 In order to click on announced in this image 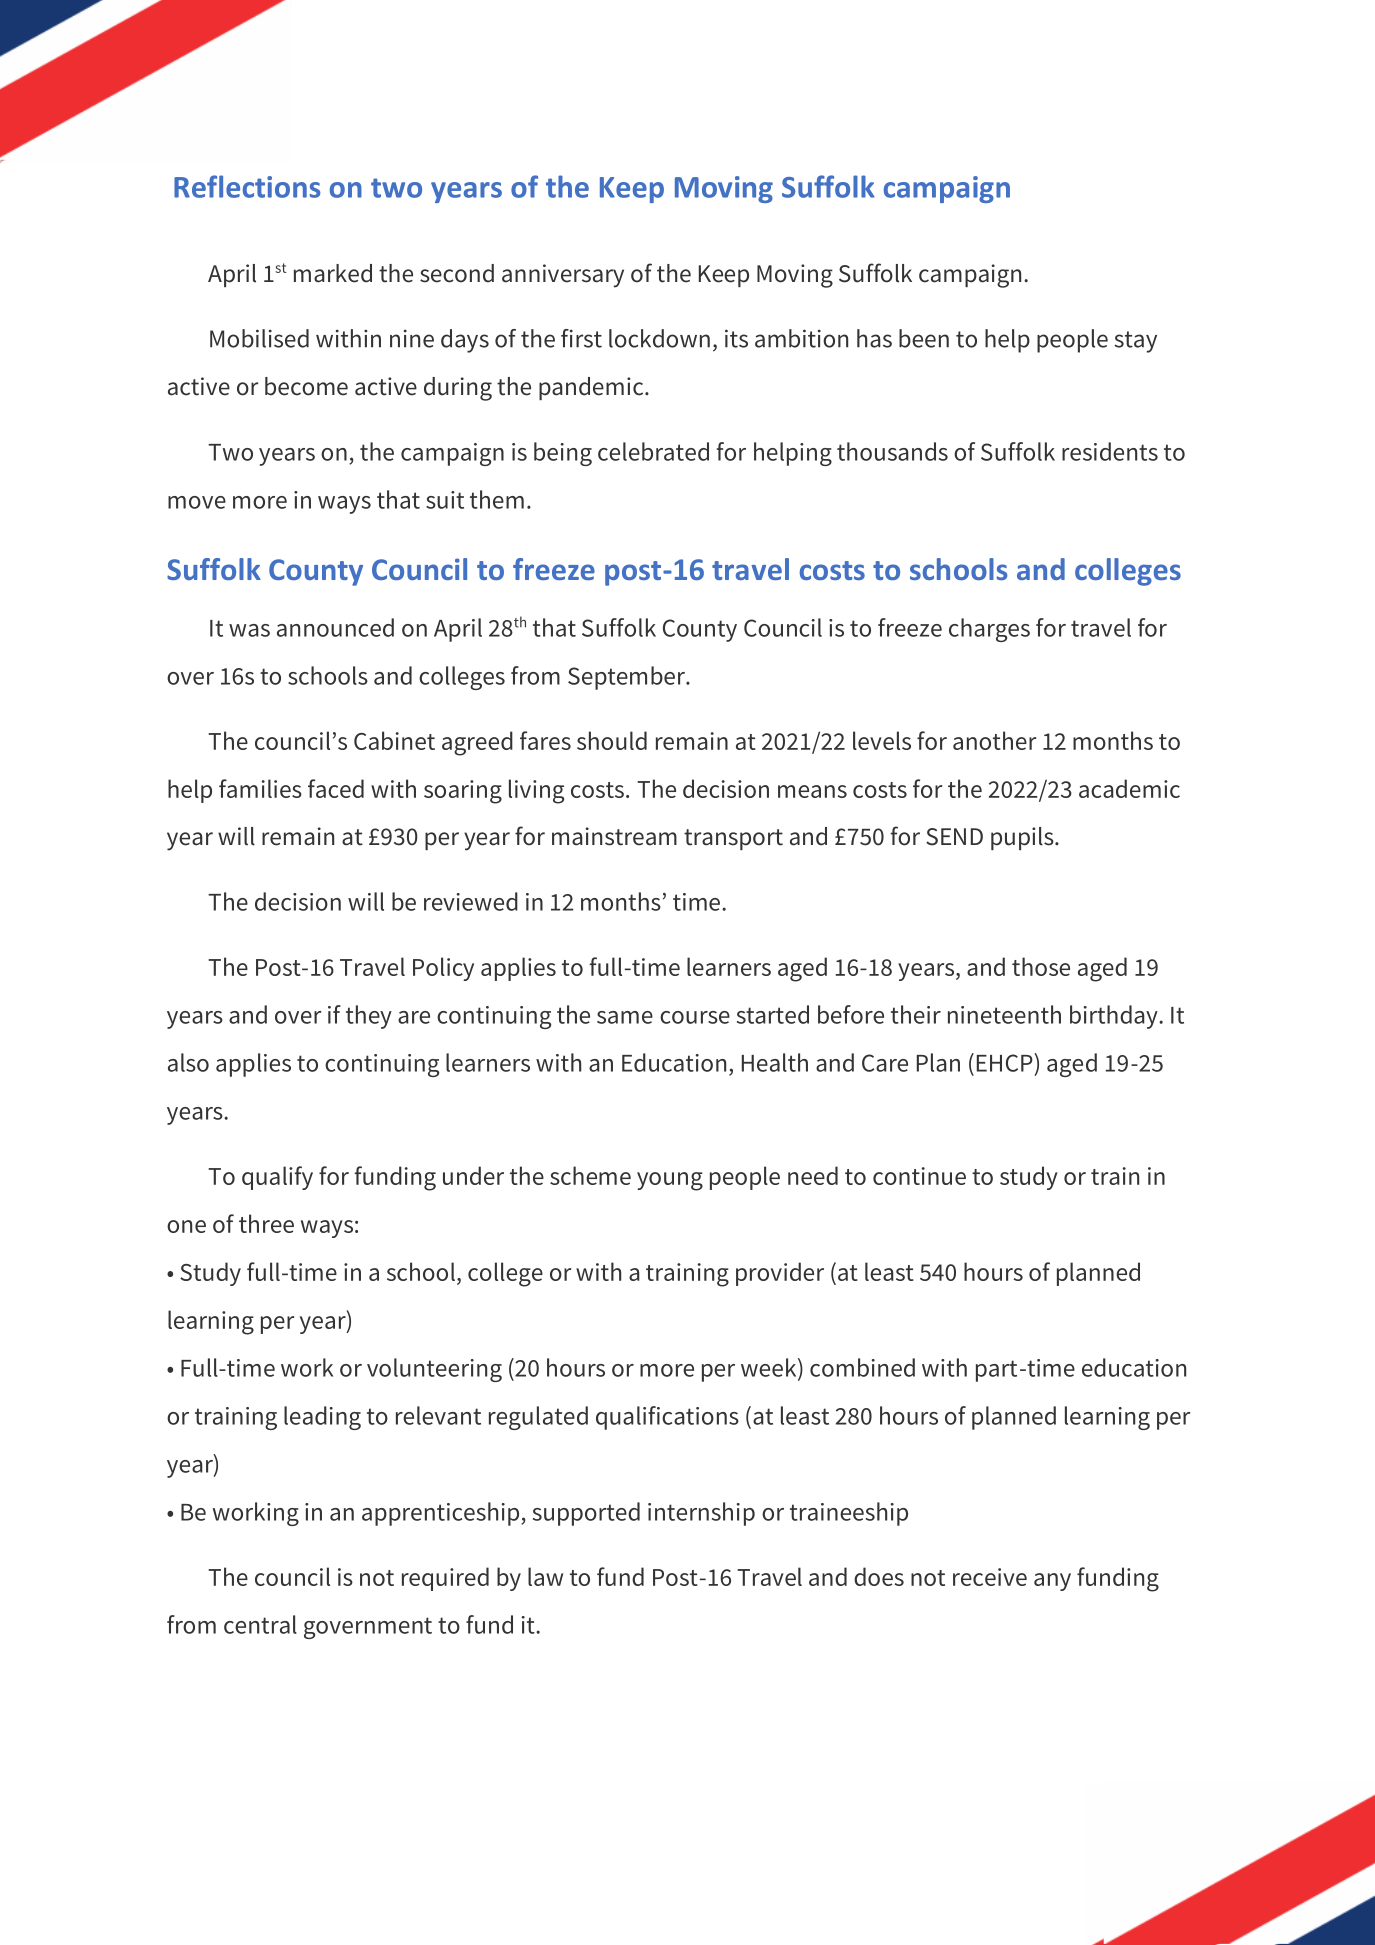, I will do `click(335, 627)`.
